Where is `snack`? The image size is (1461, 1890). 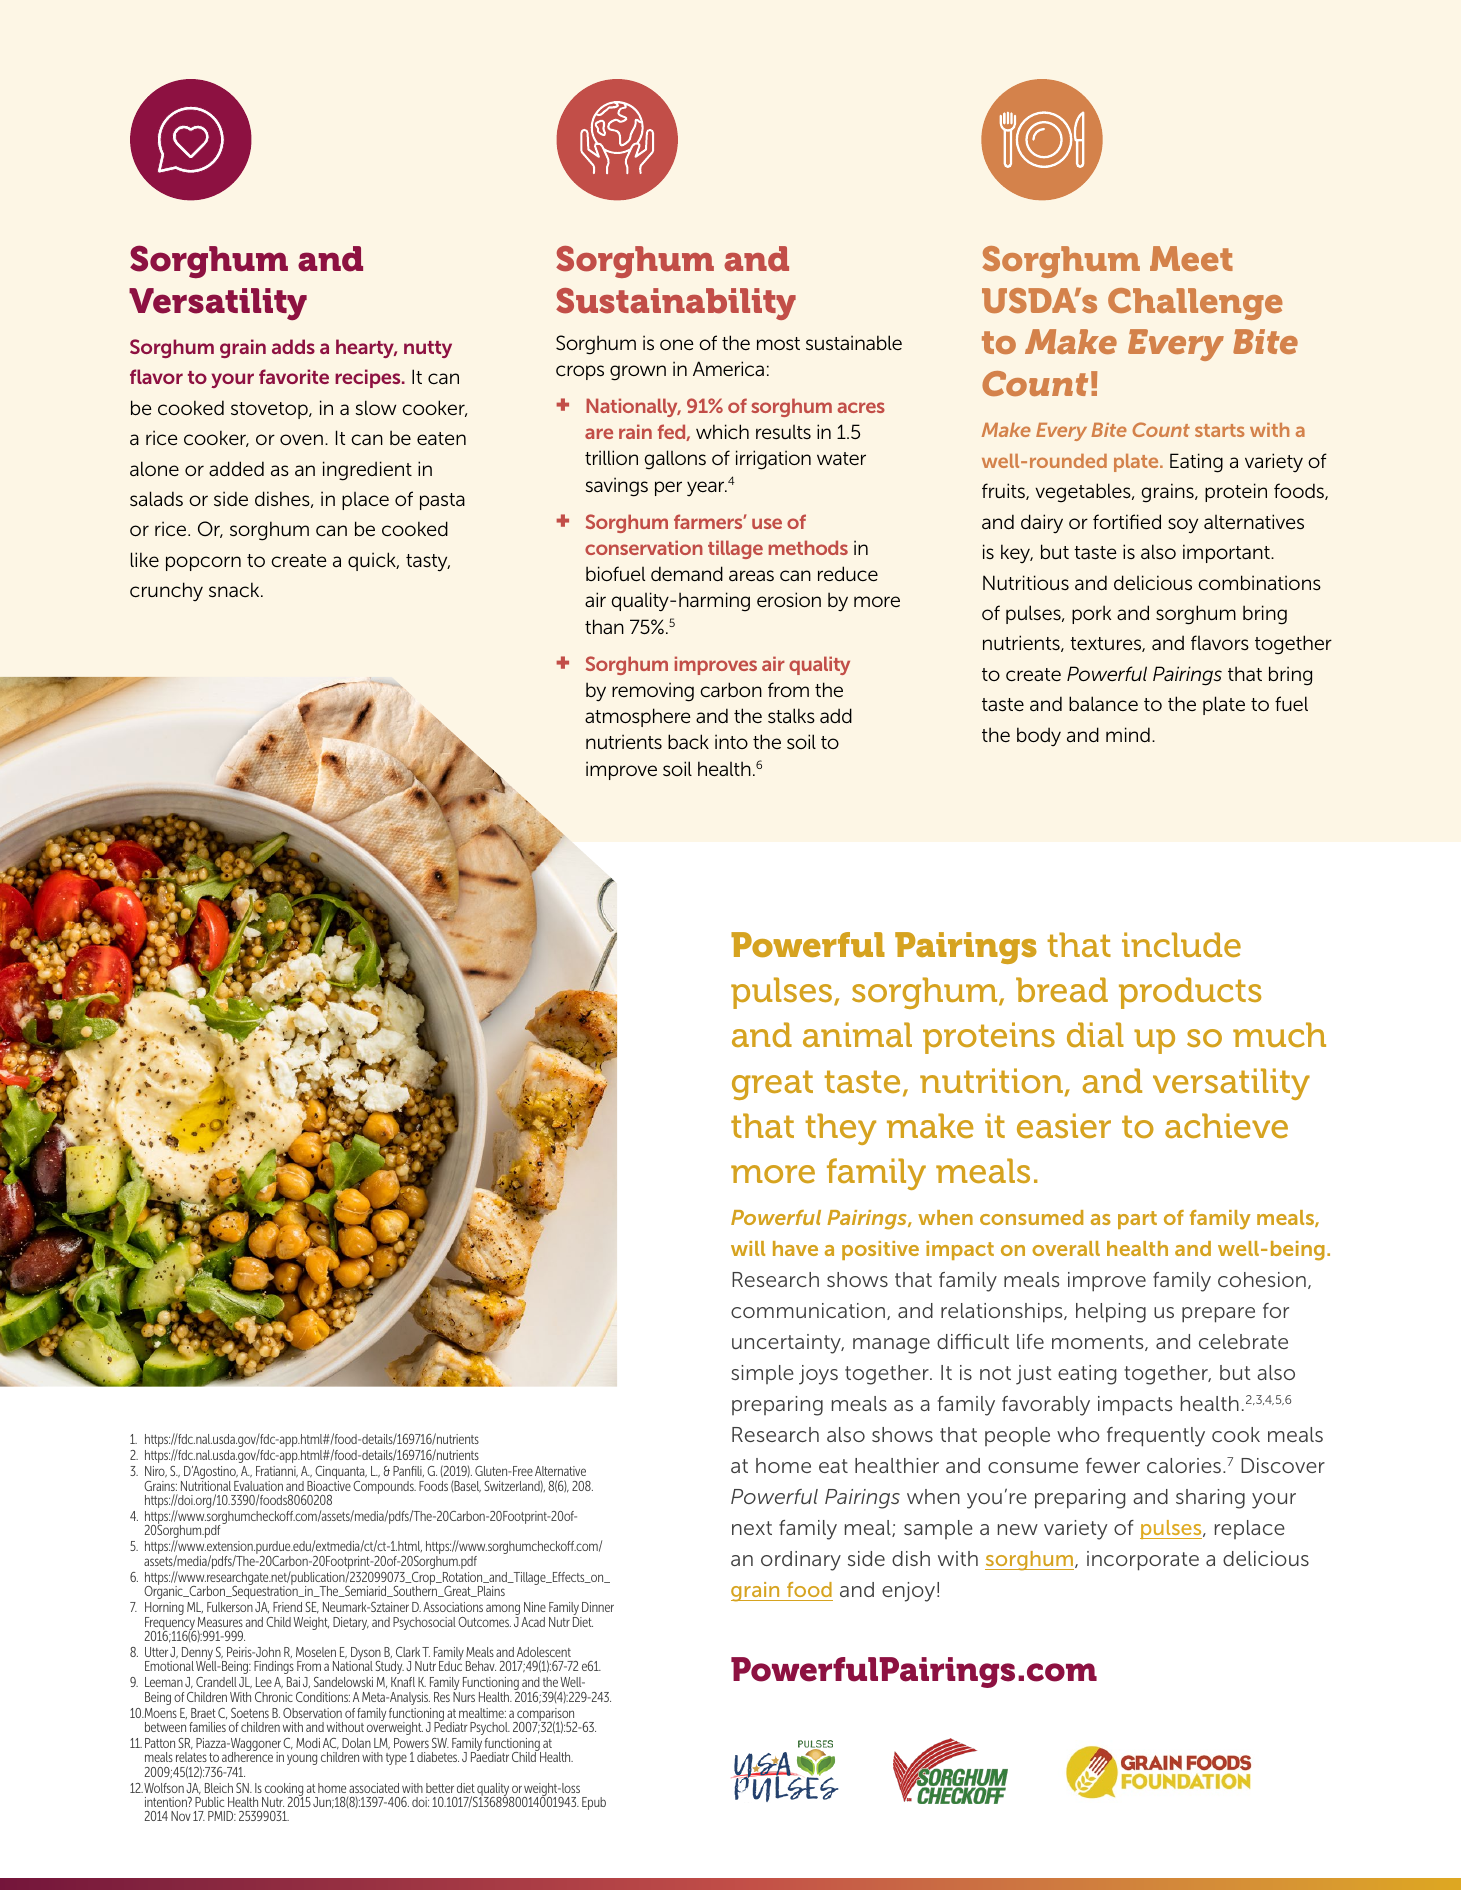
snack is located at coordinates (235, 589).
